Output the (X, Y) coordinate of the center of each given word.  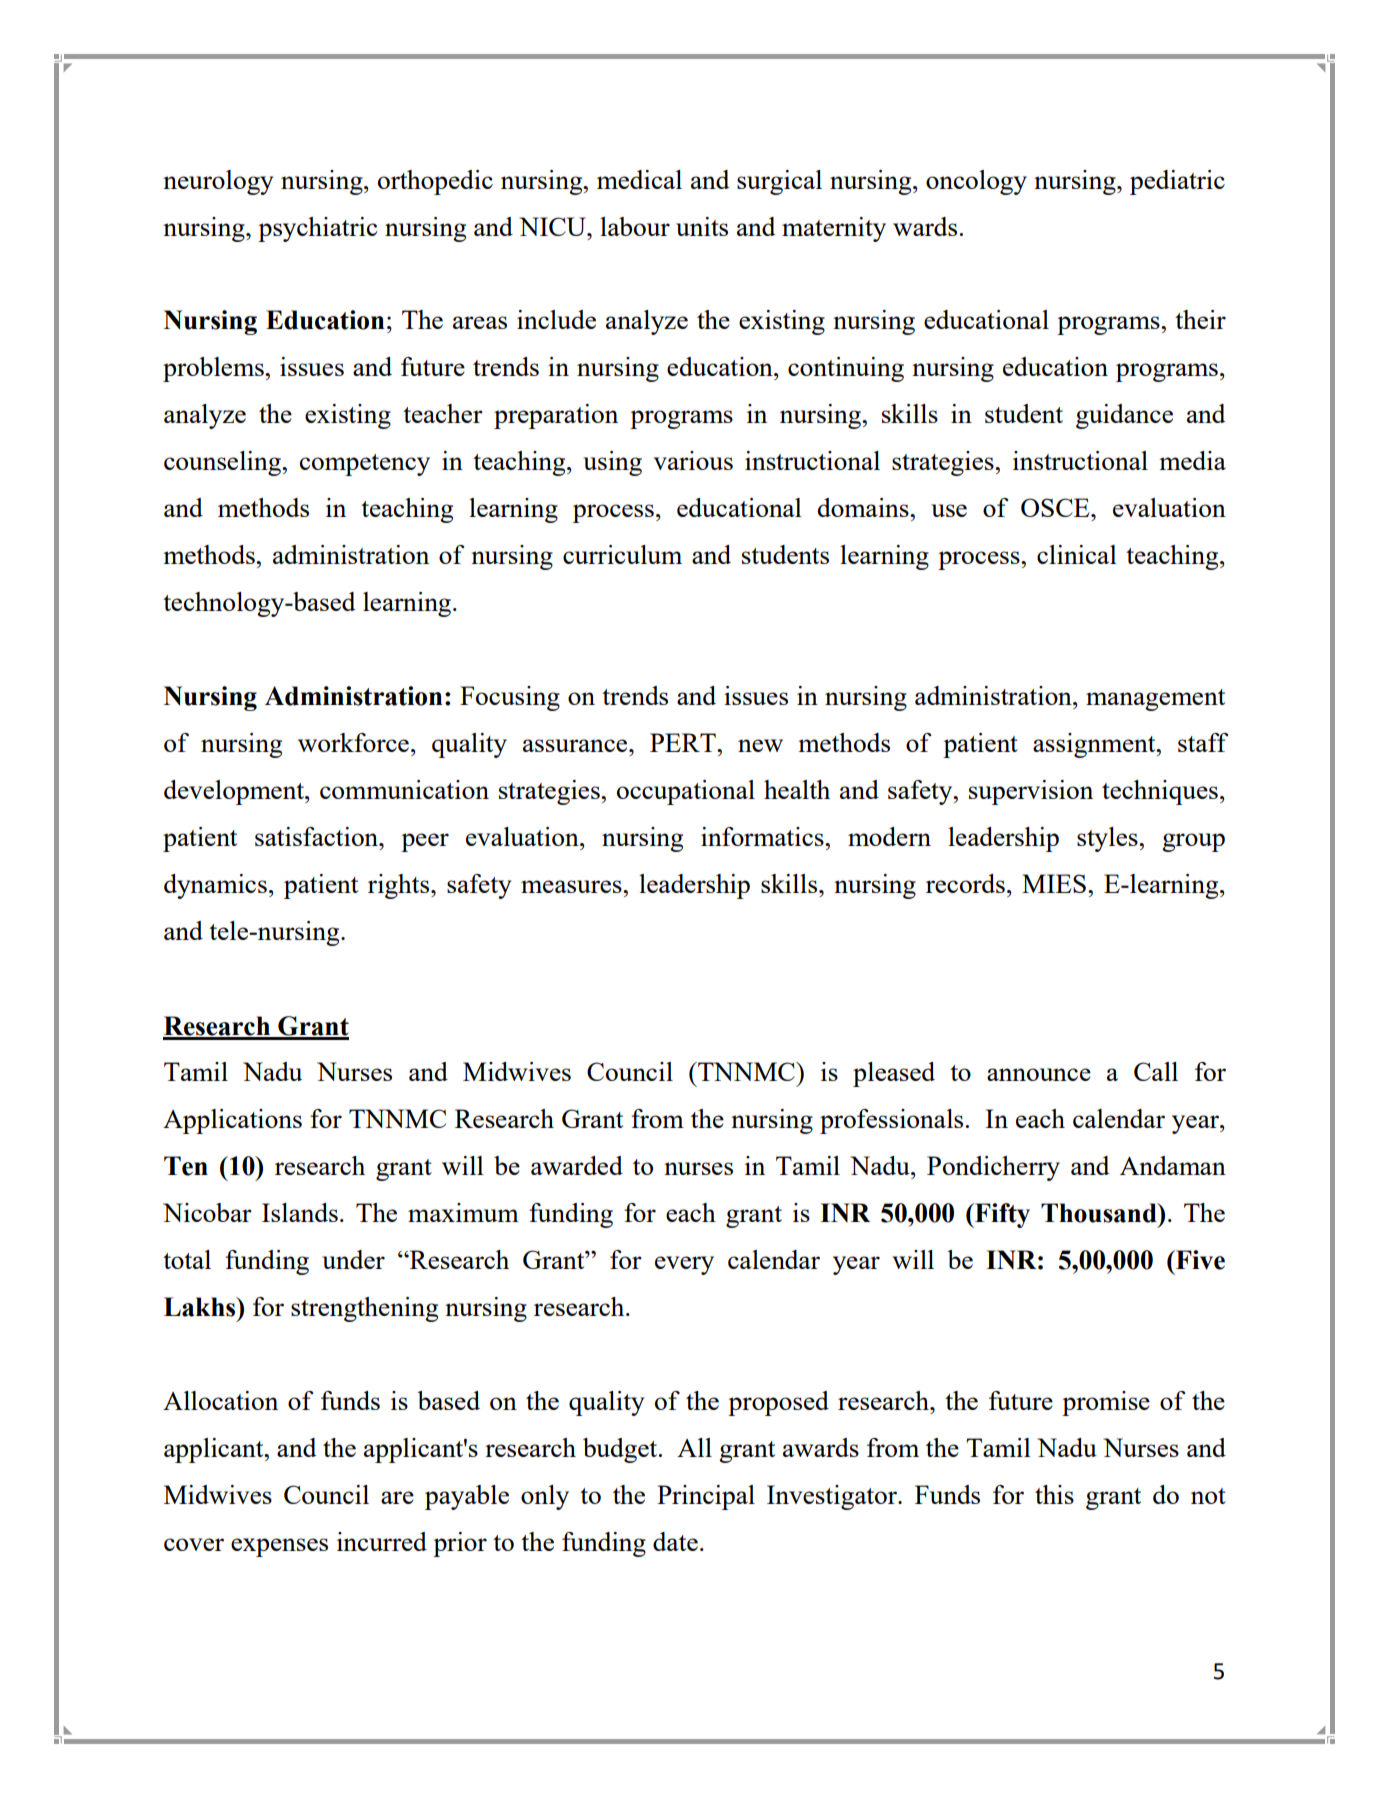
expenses (279, 1547)
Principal (706, 1497)
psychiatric (317, 229)
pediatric (1177, 182)
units (702, 226)
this (1054, 1494)
